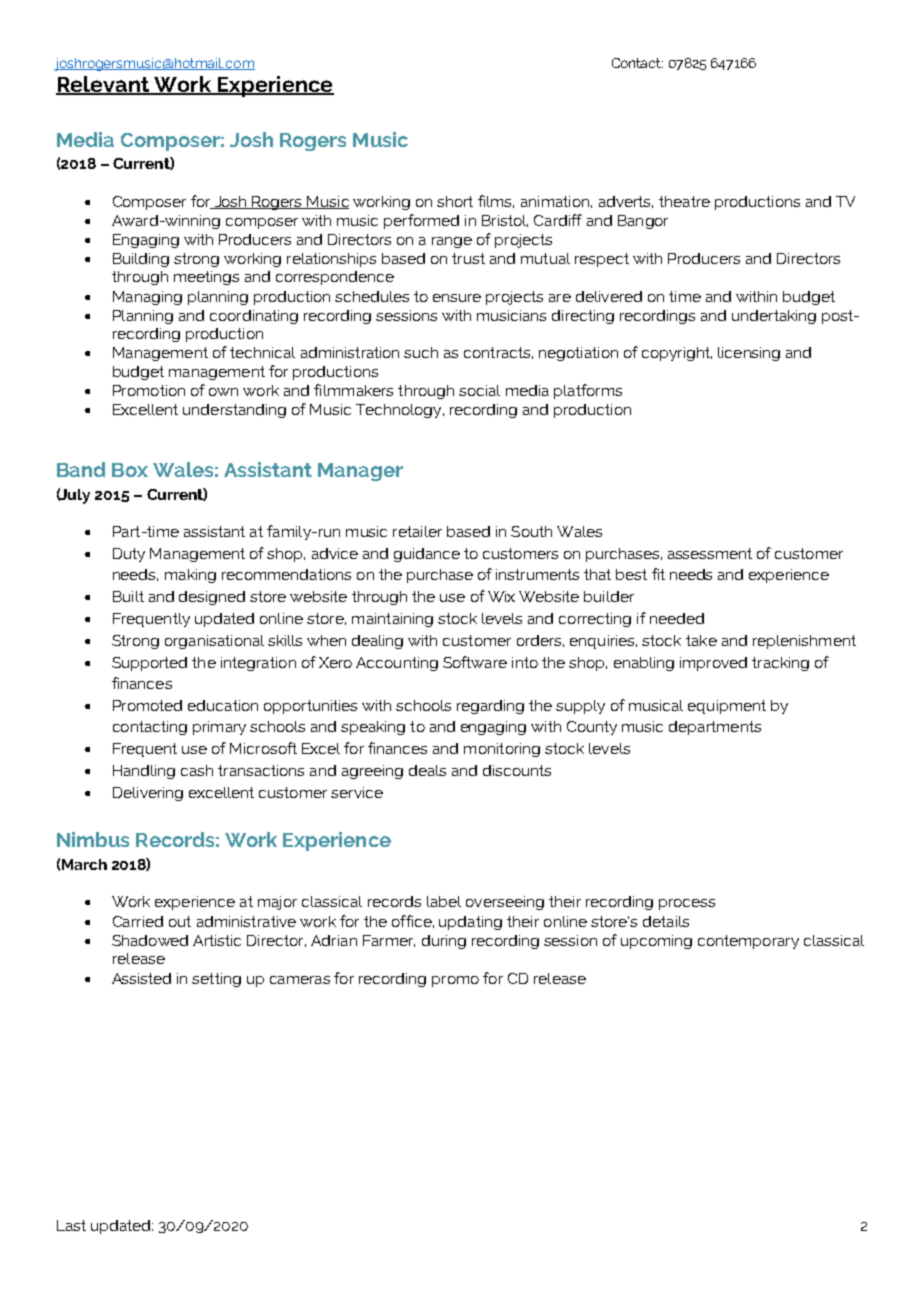 Image resolution: width=924 pixels, height=1308 pixels. What do you see at coordinates (748, 942) in the document?
I see `contemporary` at bounding box center [748, 942].
